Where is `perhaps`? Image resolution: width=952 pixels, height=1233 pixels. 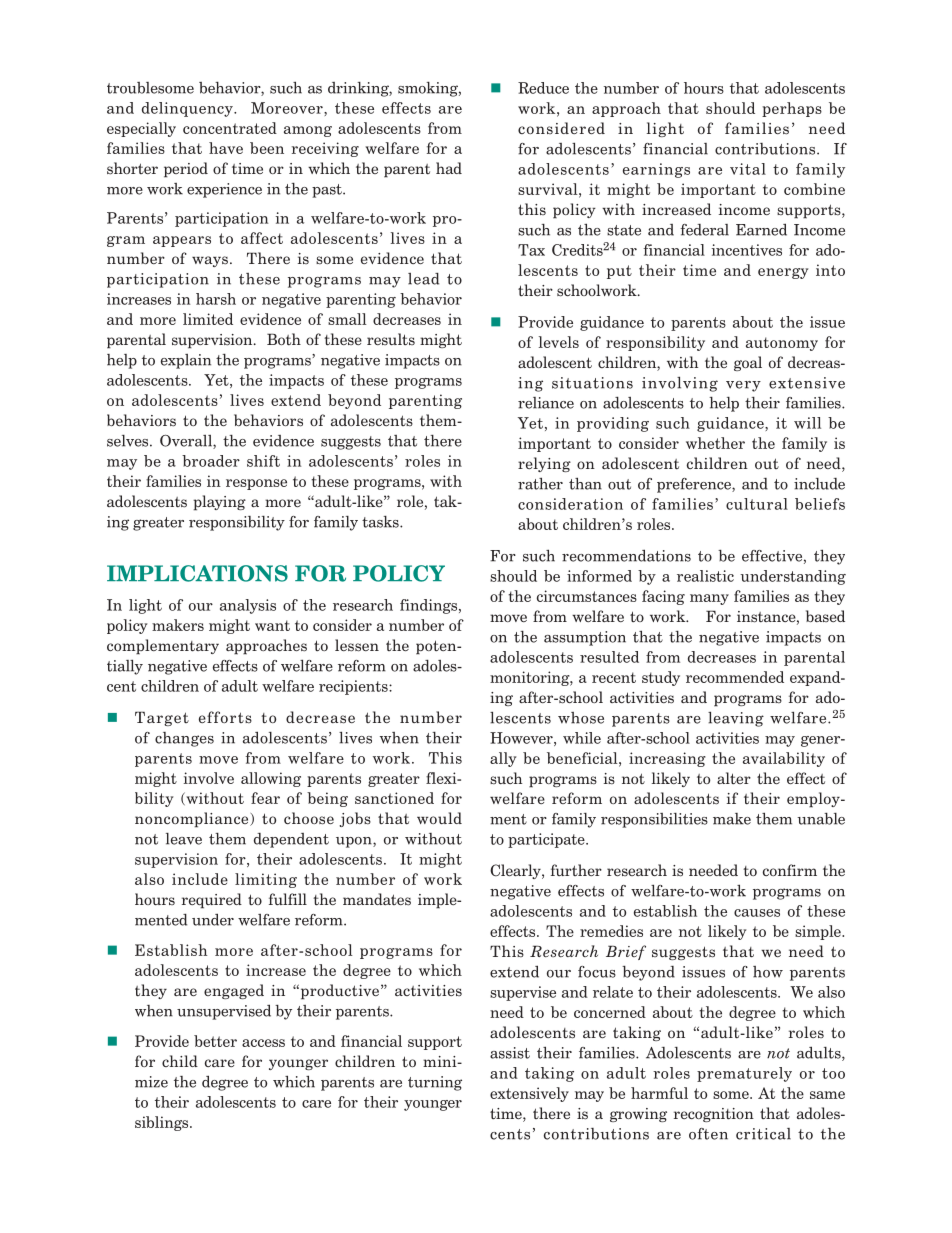 perhaps is located at coordinates (792, 109).
